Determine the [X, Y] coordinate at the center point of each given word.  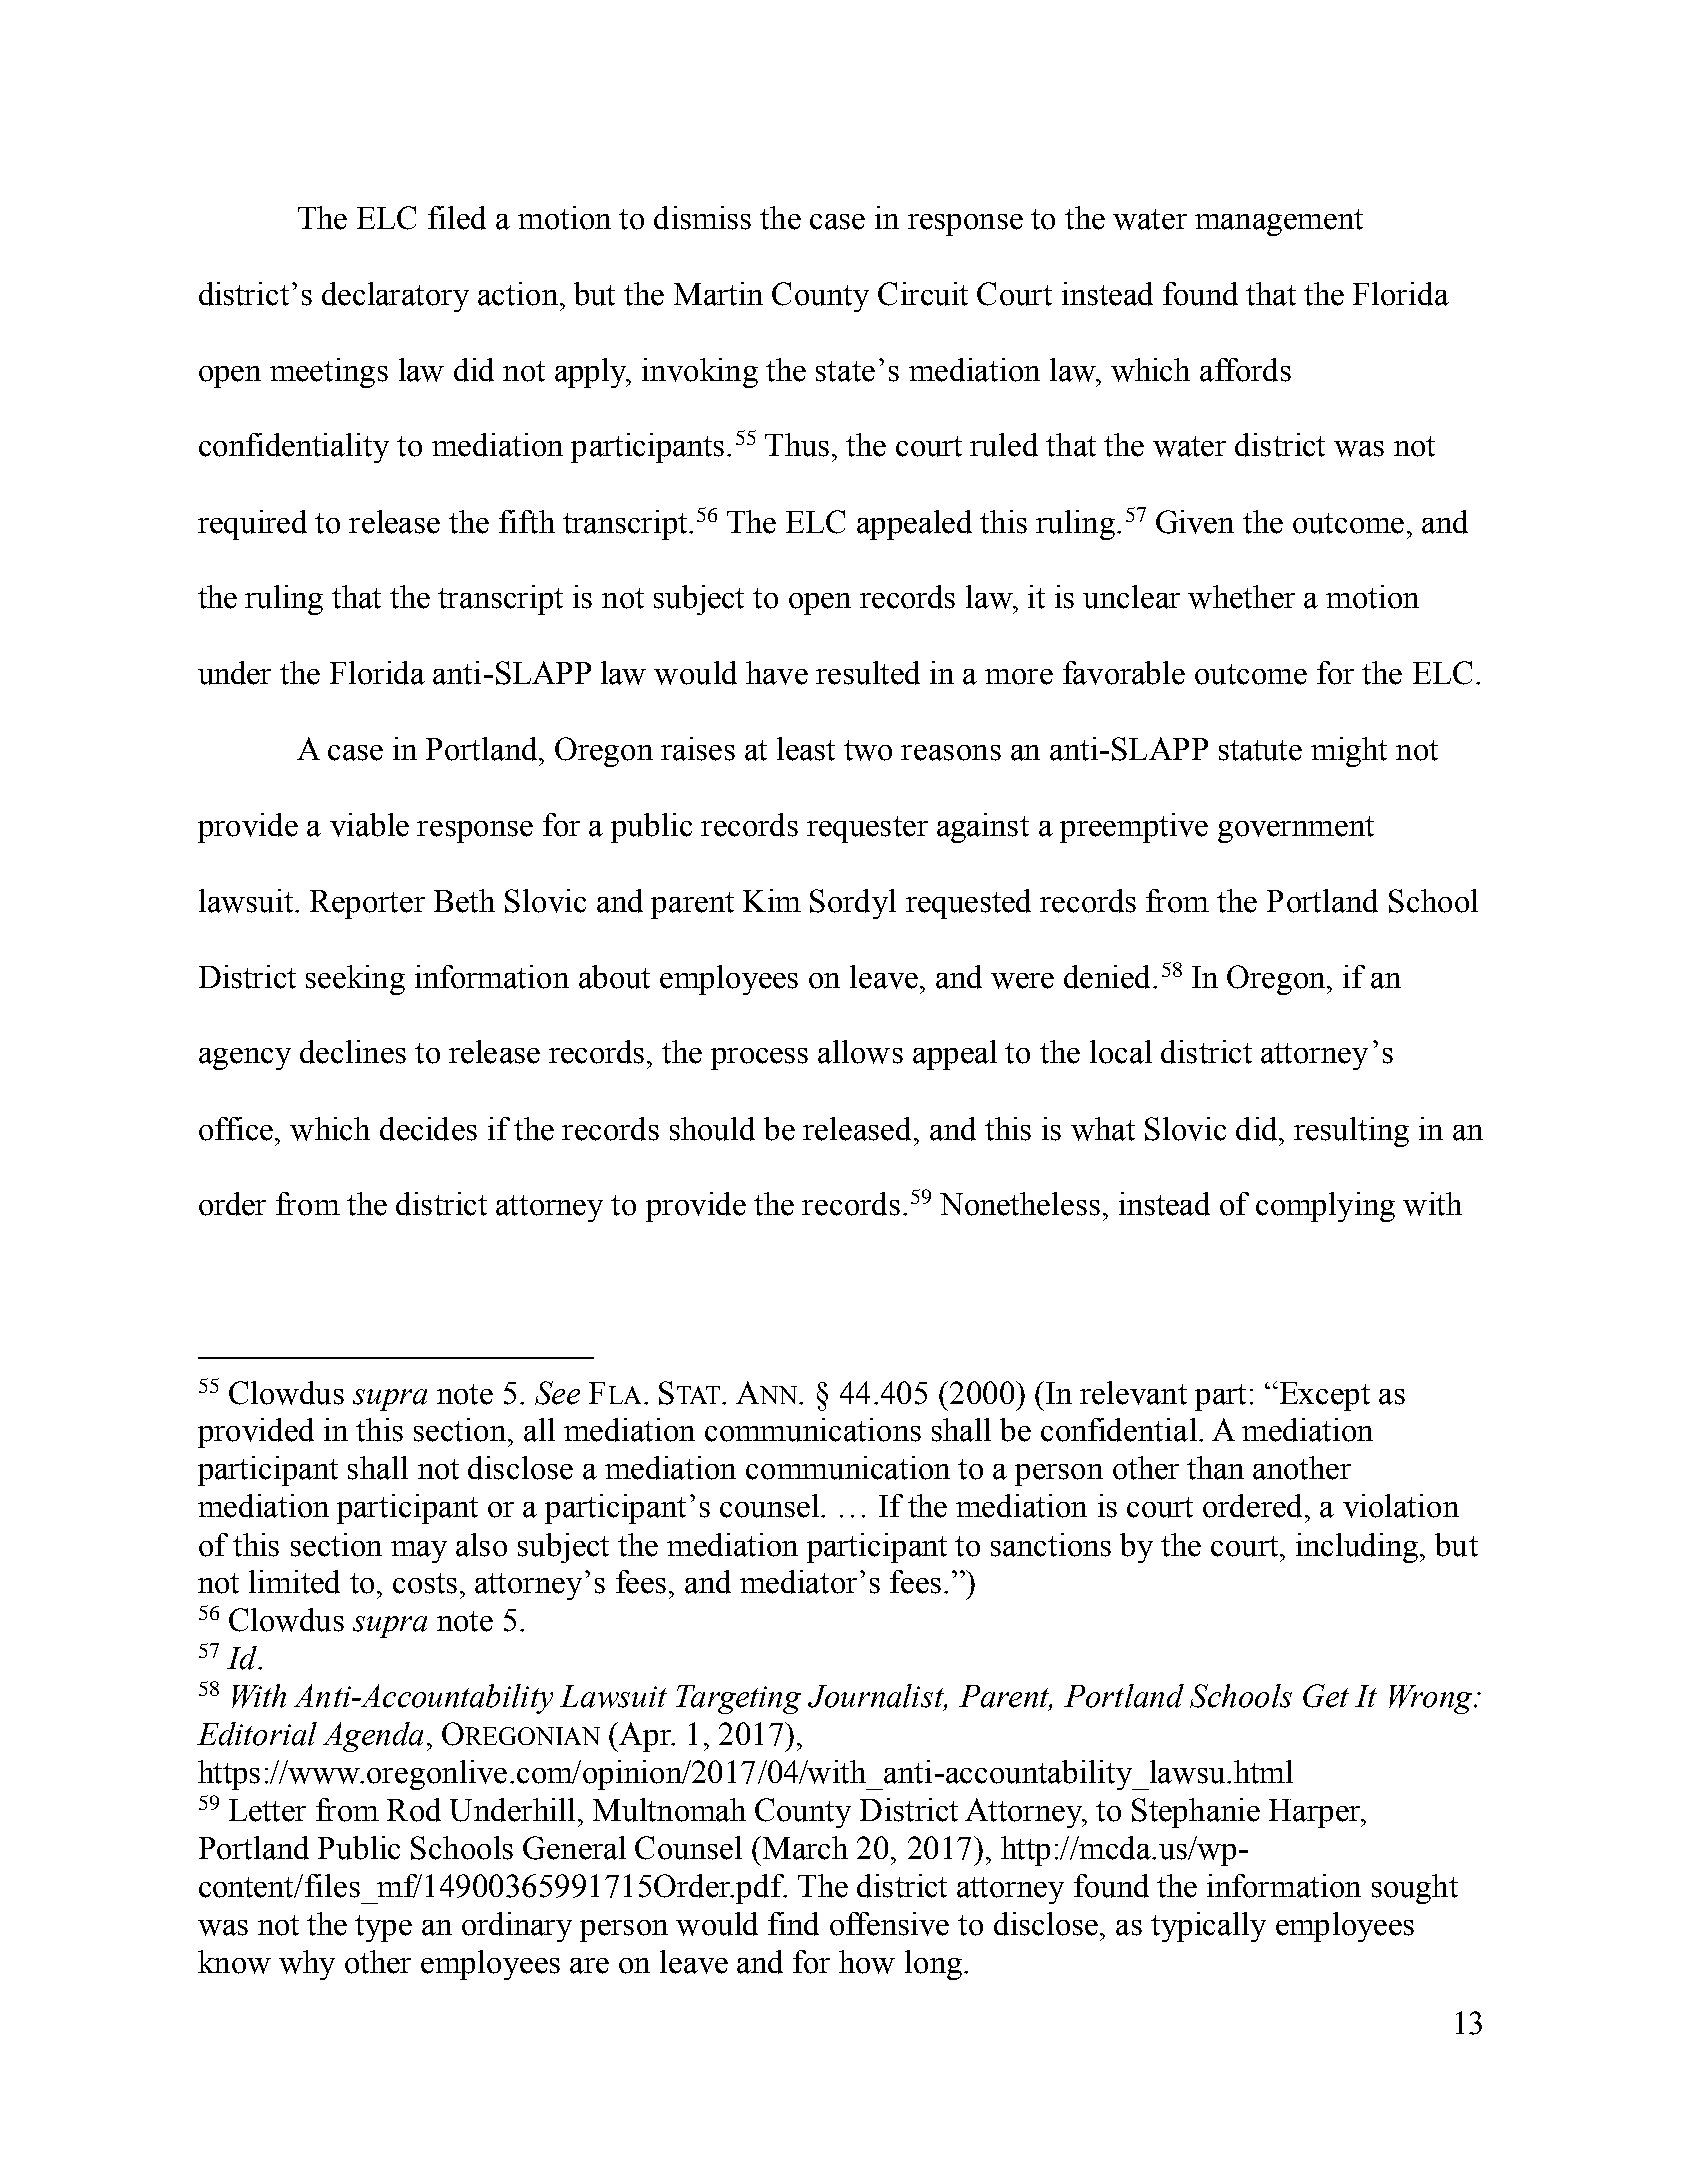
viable [369, 825]
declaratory [395, 297]
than [1215, 1468]
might [1349, 752]
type [383, 1928]
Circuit [923, 294]
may [419, 1552]
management [1279, 222]
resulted [868, 673]
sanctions [1051, 1545]
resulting [1351, 1132]
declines [353, 1052]
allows [860, 1052]
